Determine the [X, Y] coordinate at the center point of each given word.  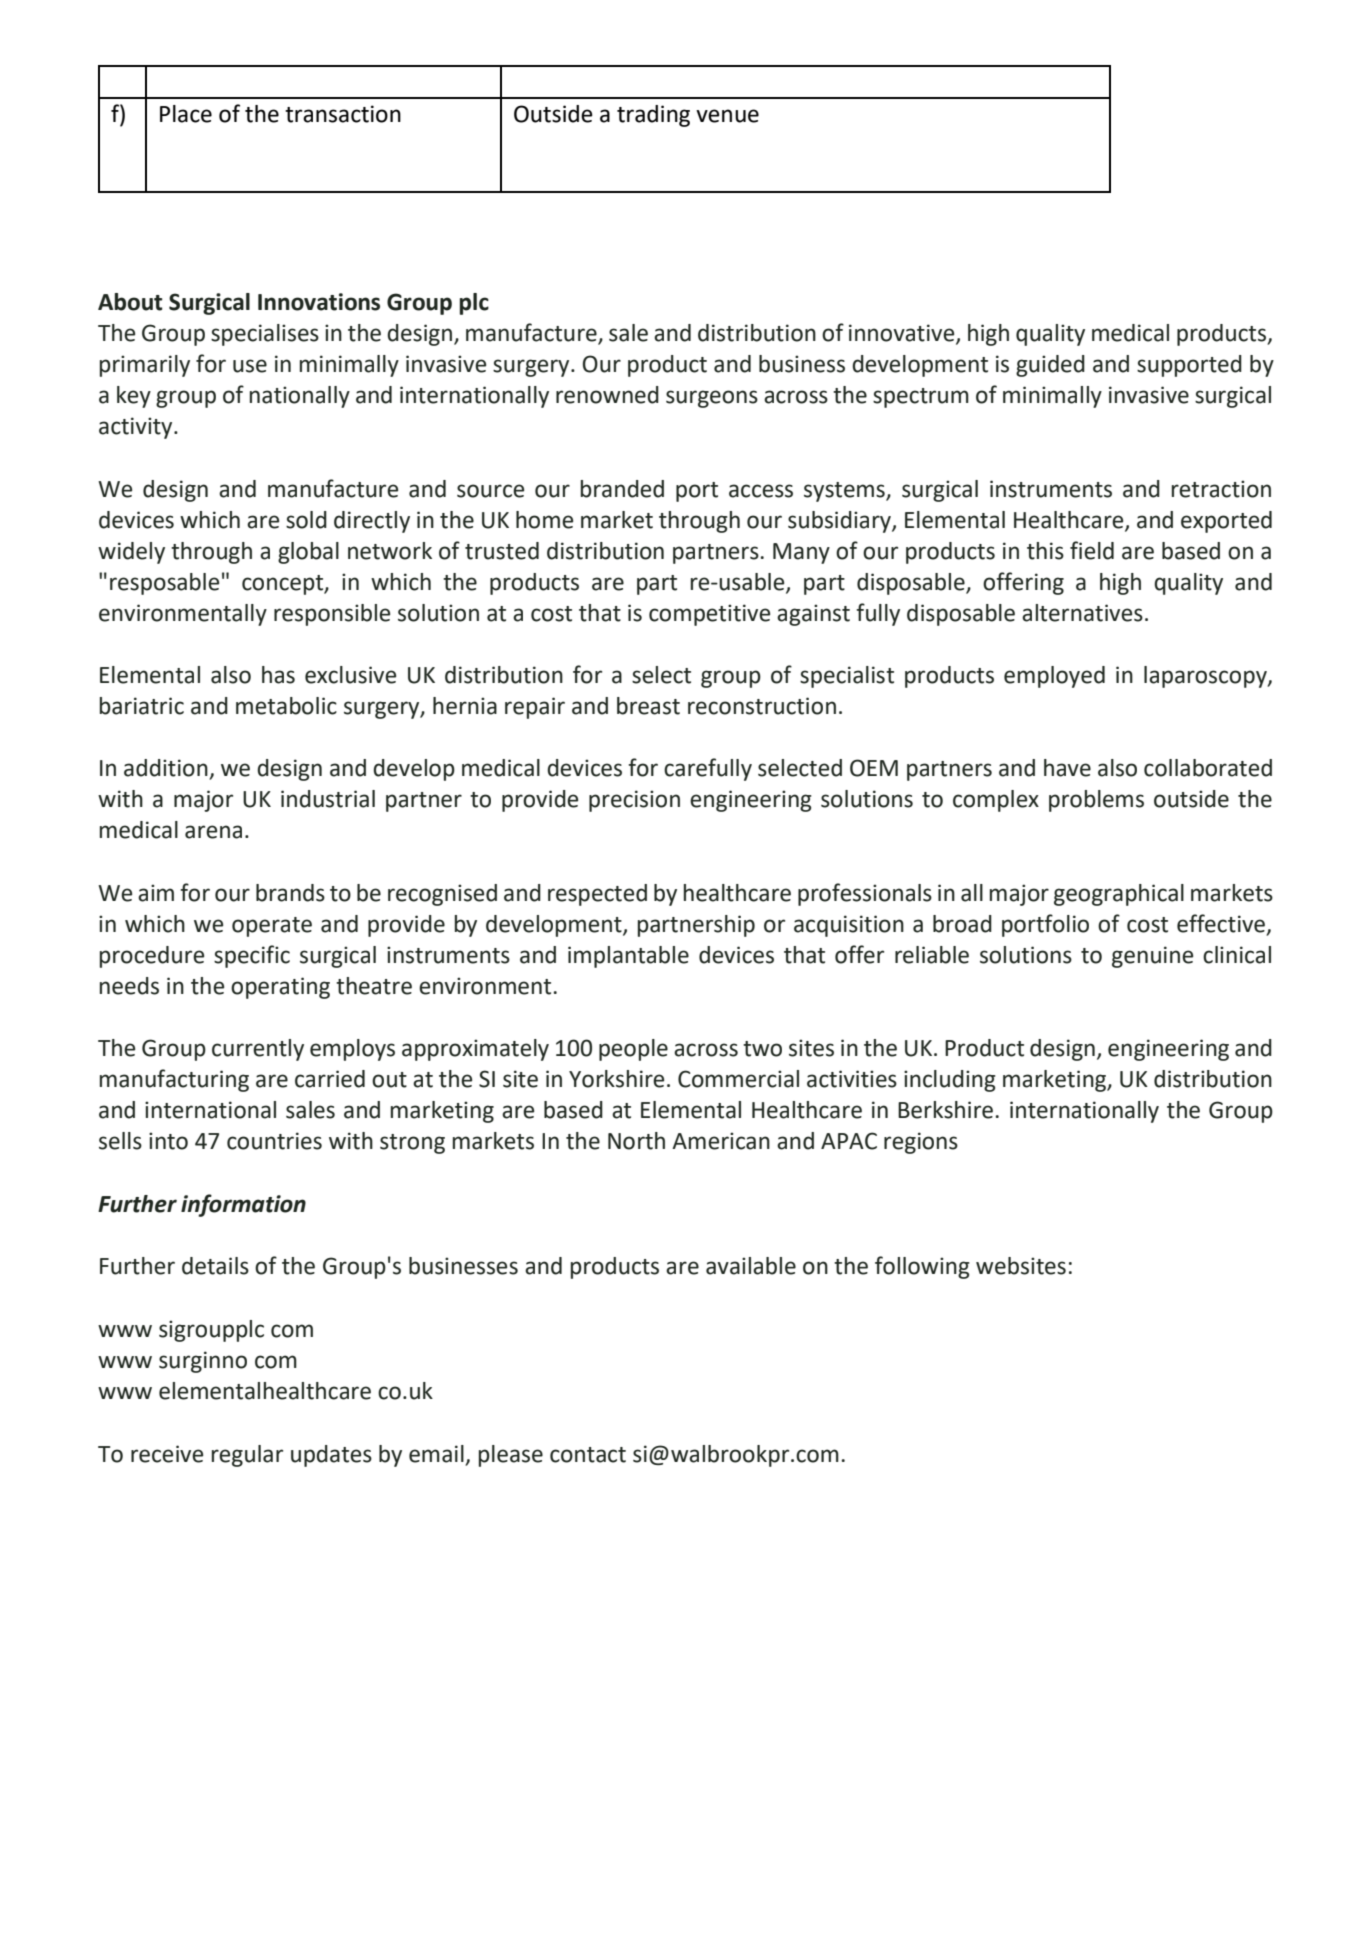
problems [1096, 801]
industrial [328, 799]
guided [1050, 366]
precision [634, 801]
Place [186, 114]
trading [653, 116]
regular [247, 1456]
